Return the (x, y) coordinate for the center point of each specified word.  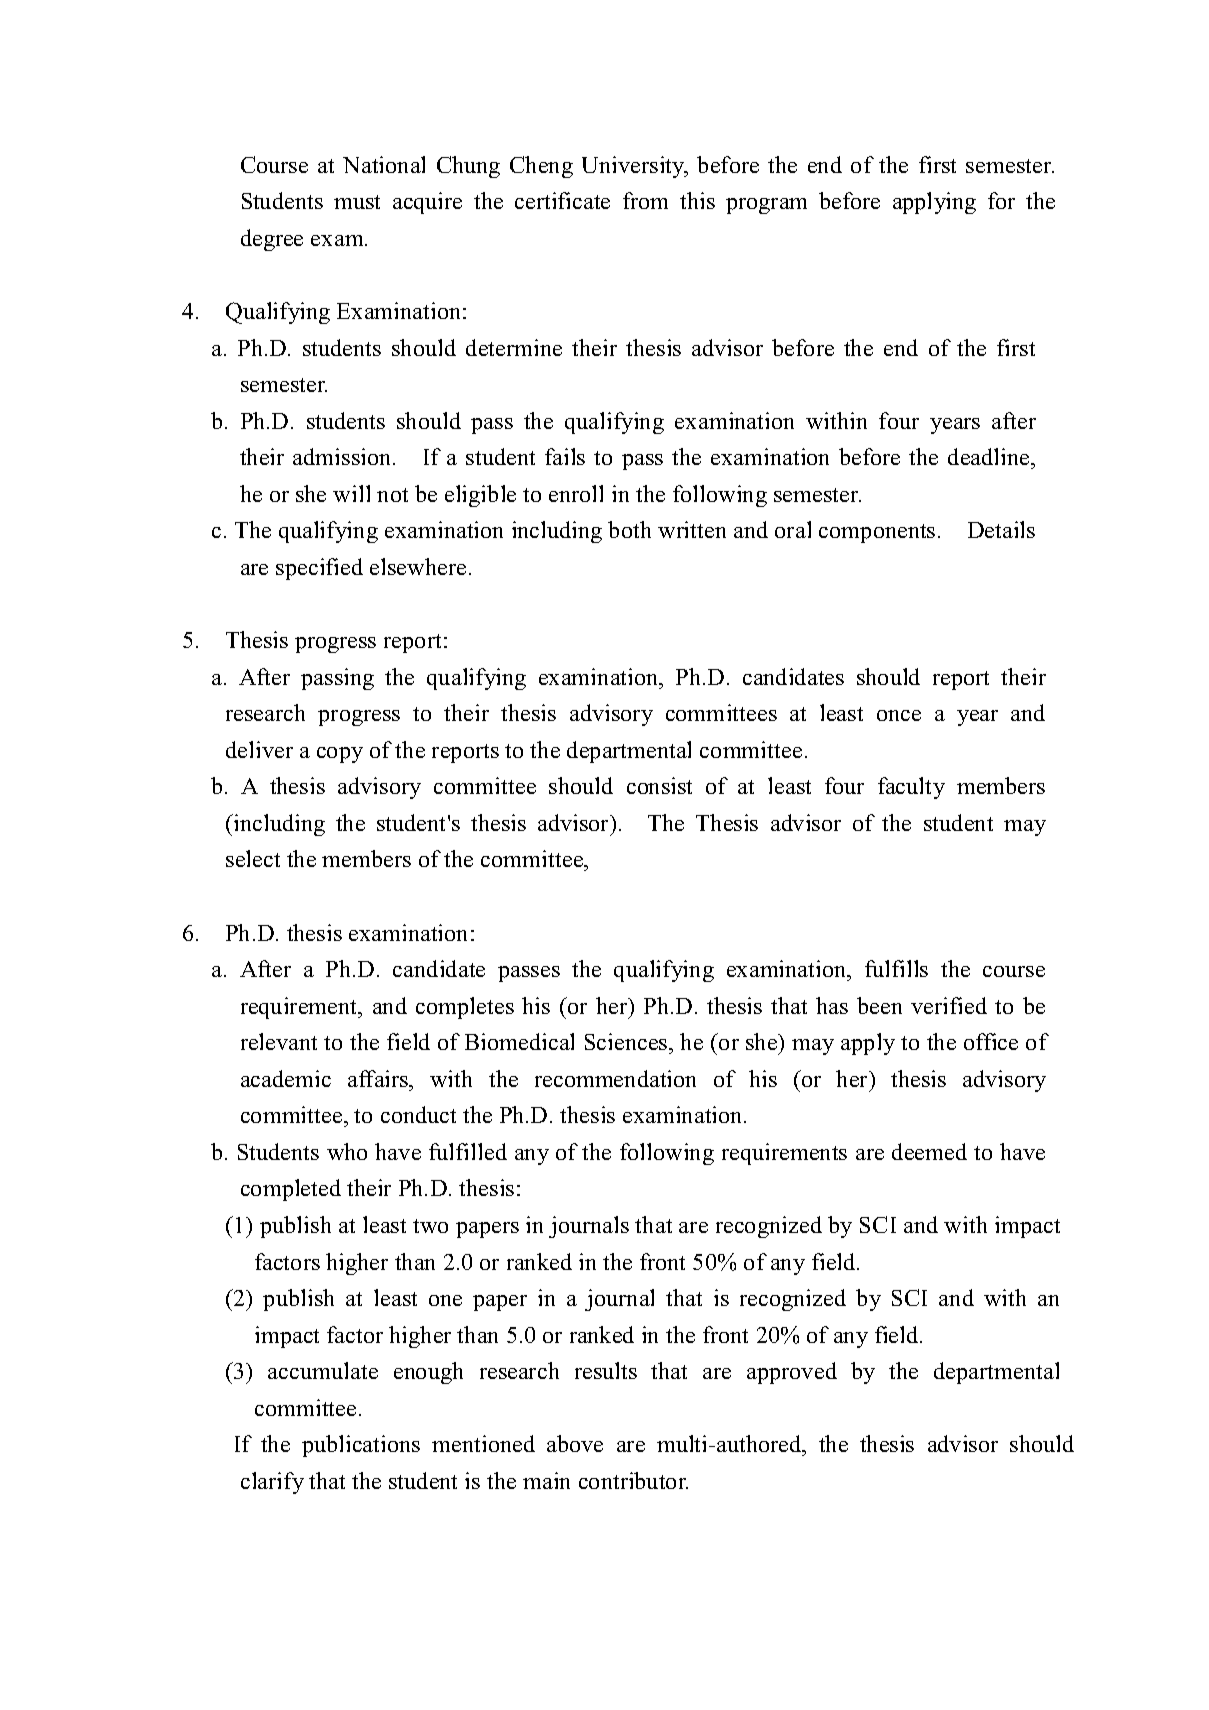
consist (659, 785)
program (766, 206)
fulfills (896, 968)
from (645, 200)
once (899, 715)
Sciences (627, 1043)
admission (343, 456)
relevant (279, 1041)
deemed (929, 1151)
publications (361, 1446)
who (347, 1151)
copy (340, 755)
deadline (990, 458)
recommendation (615, 1078)
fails (565, 456)
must (357, 202)
